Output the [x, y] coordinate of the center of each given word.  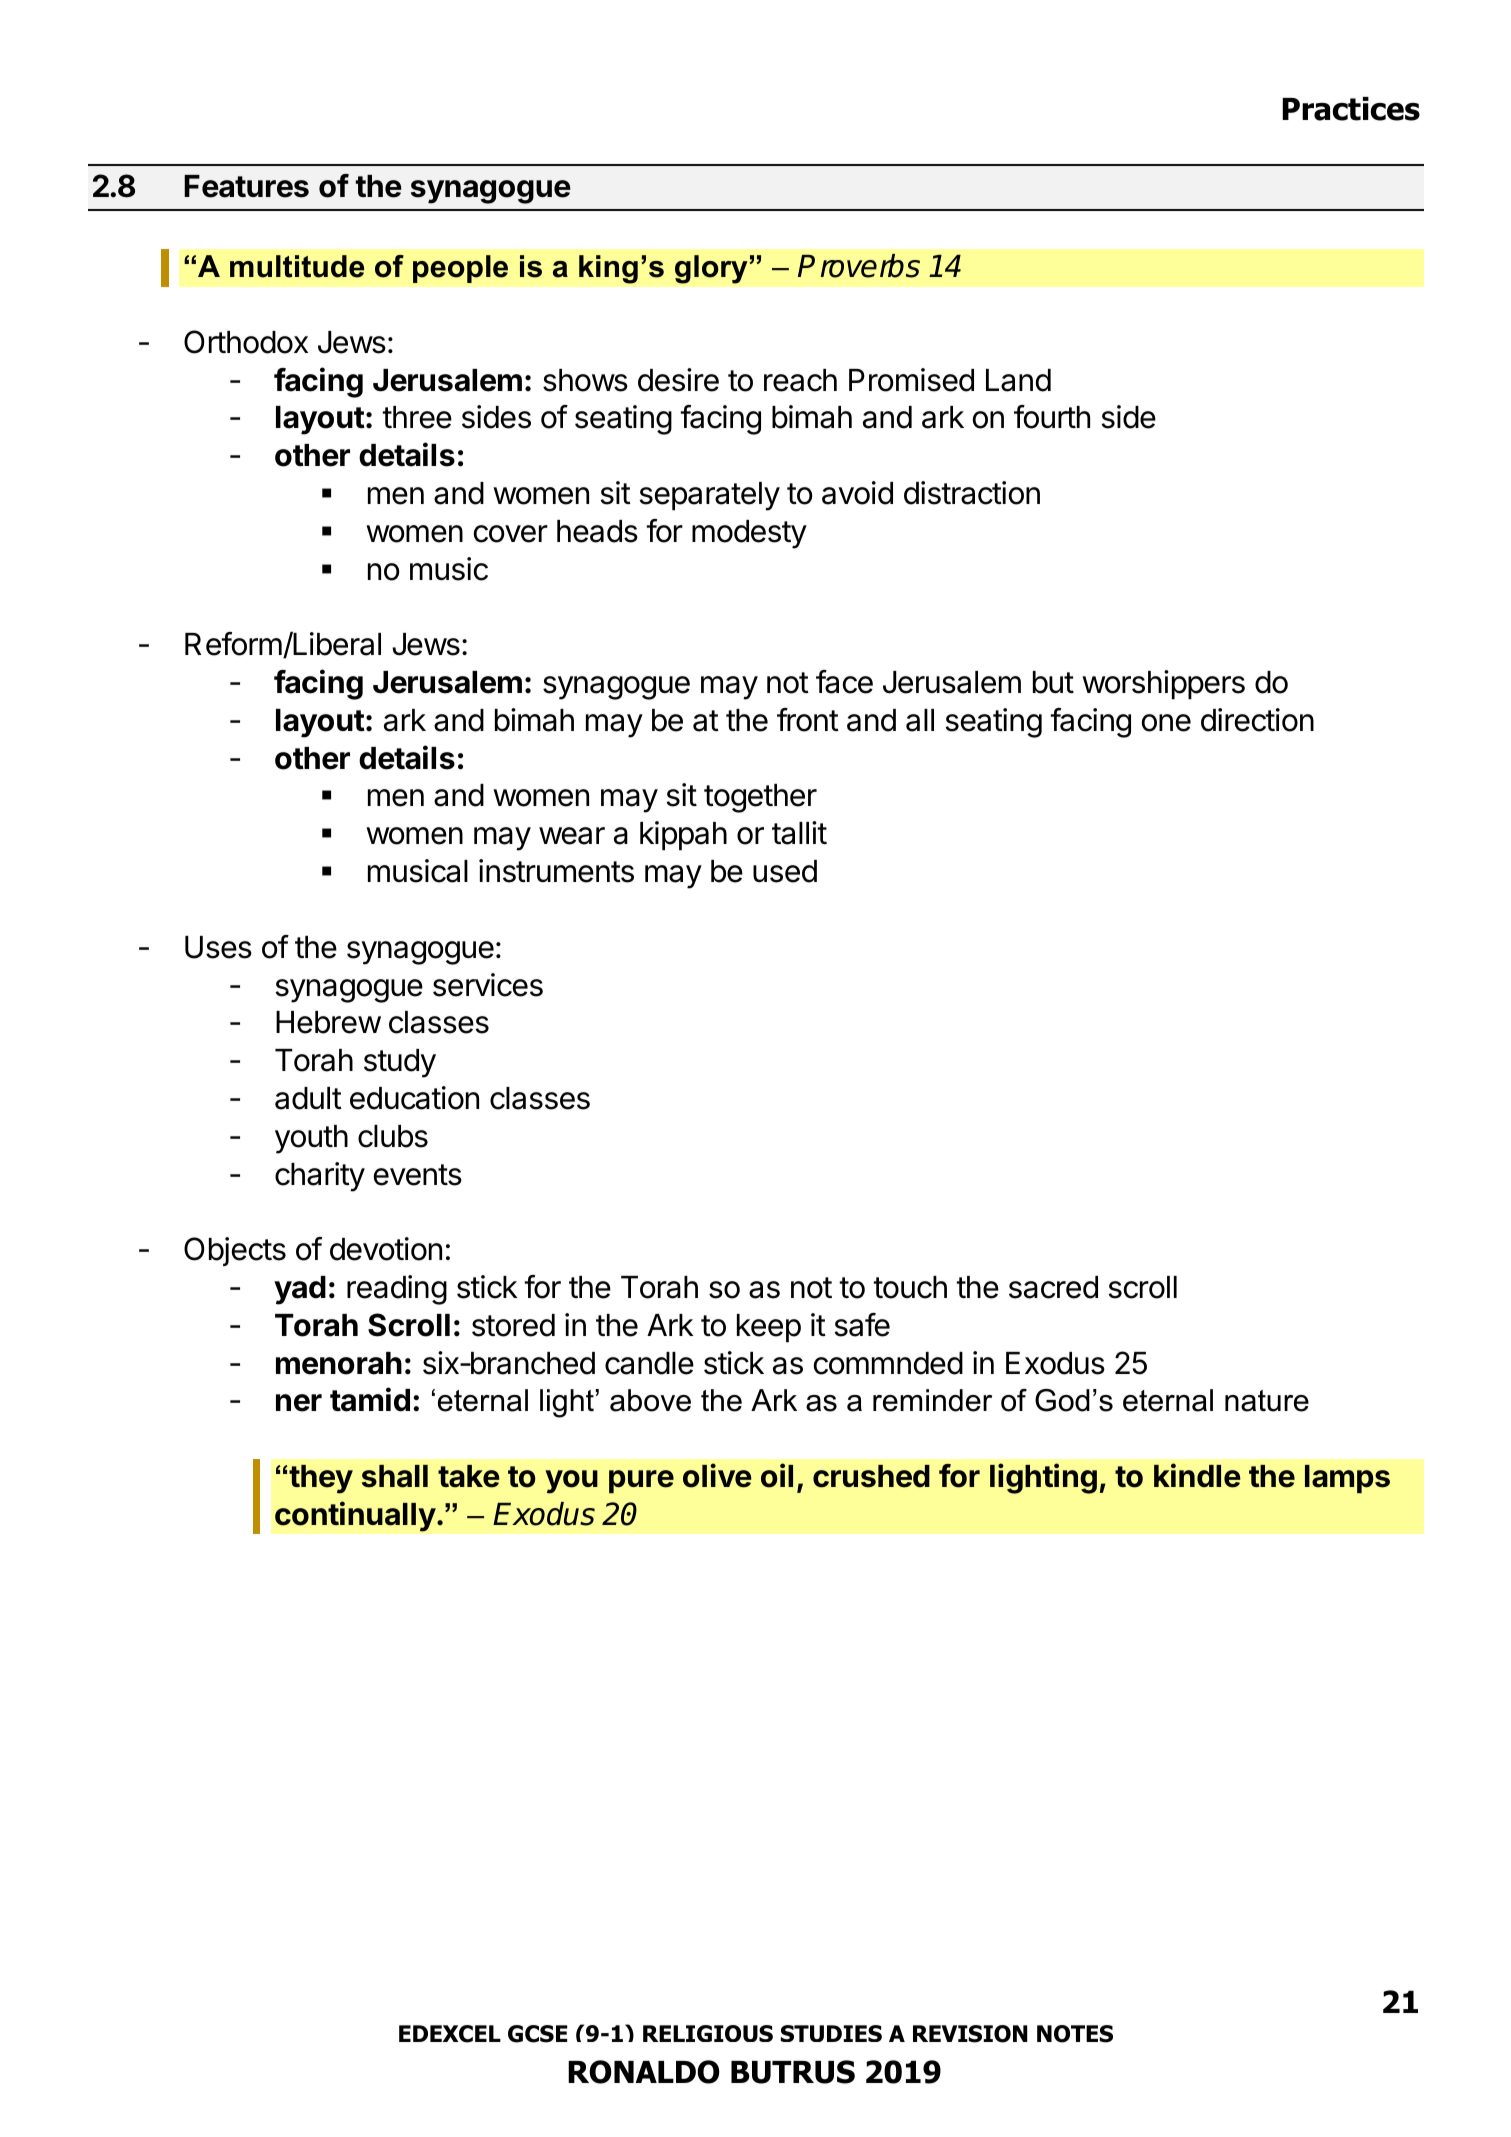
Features [246, 186]
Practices [1351, 109]
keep [769, 1328]
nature [1267, 1401]
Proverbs [859, 266]
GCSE [537, 2034]
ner [299, 1403]
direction [1257, 720]
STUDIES [831, 2033]
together [760, 798]
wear [572, 836]
